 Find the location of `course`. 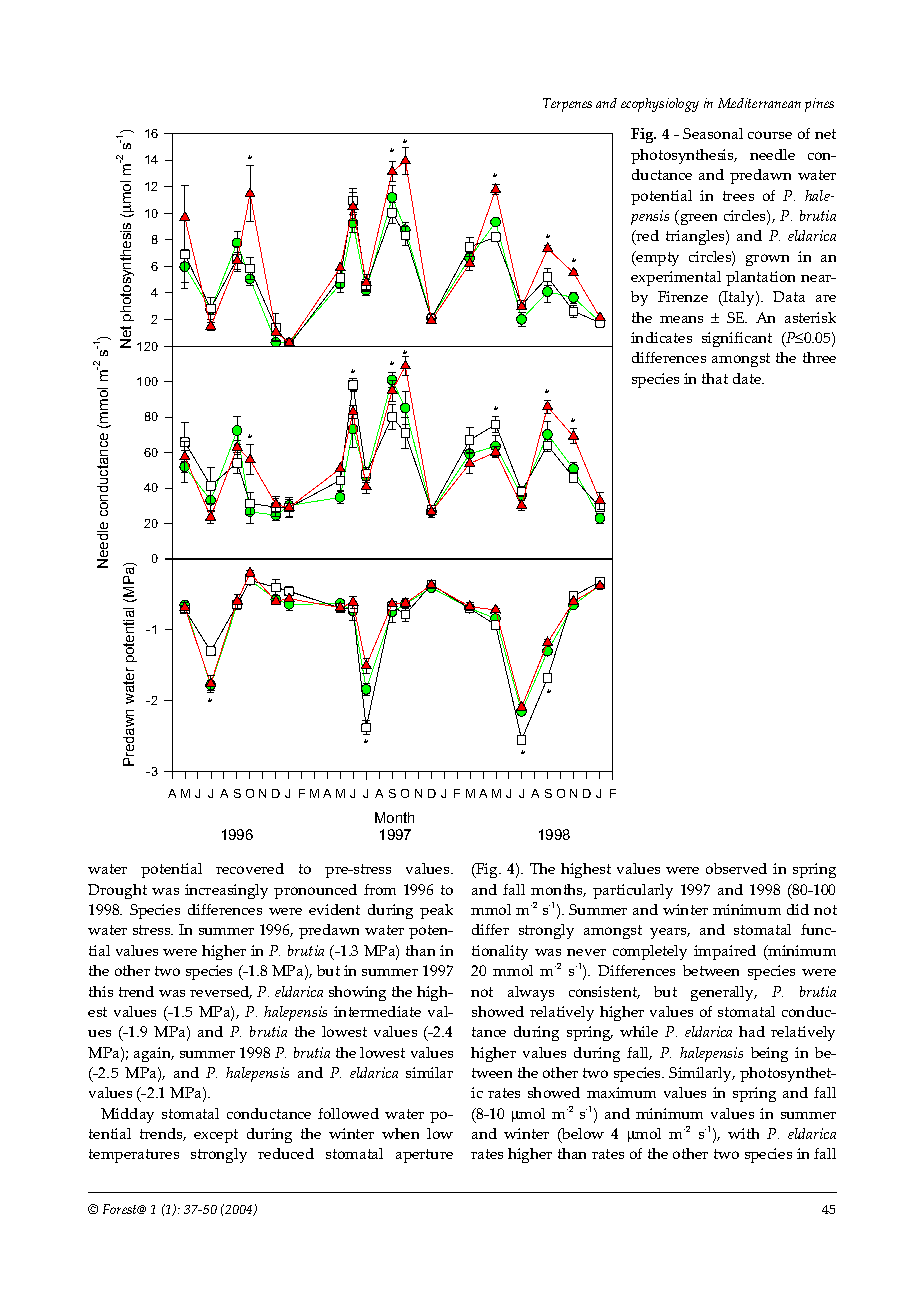

course is located at coordinates (770, 135).
